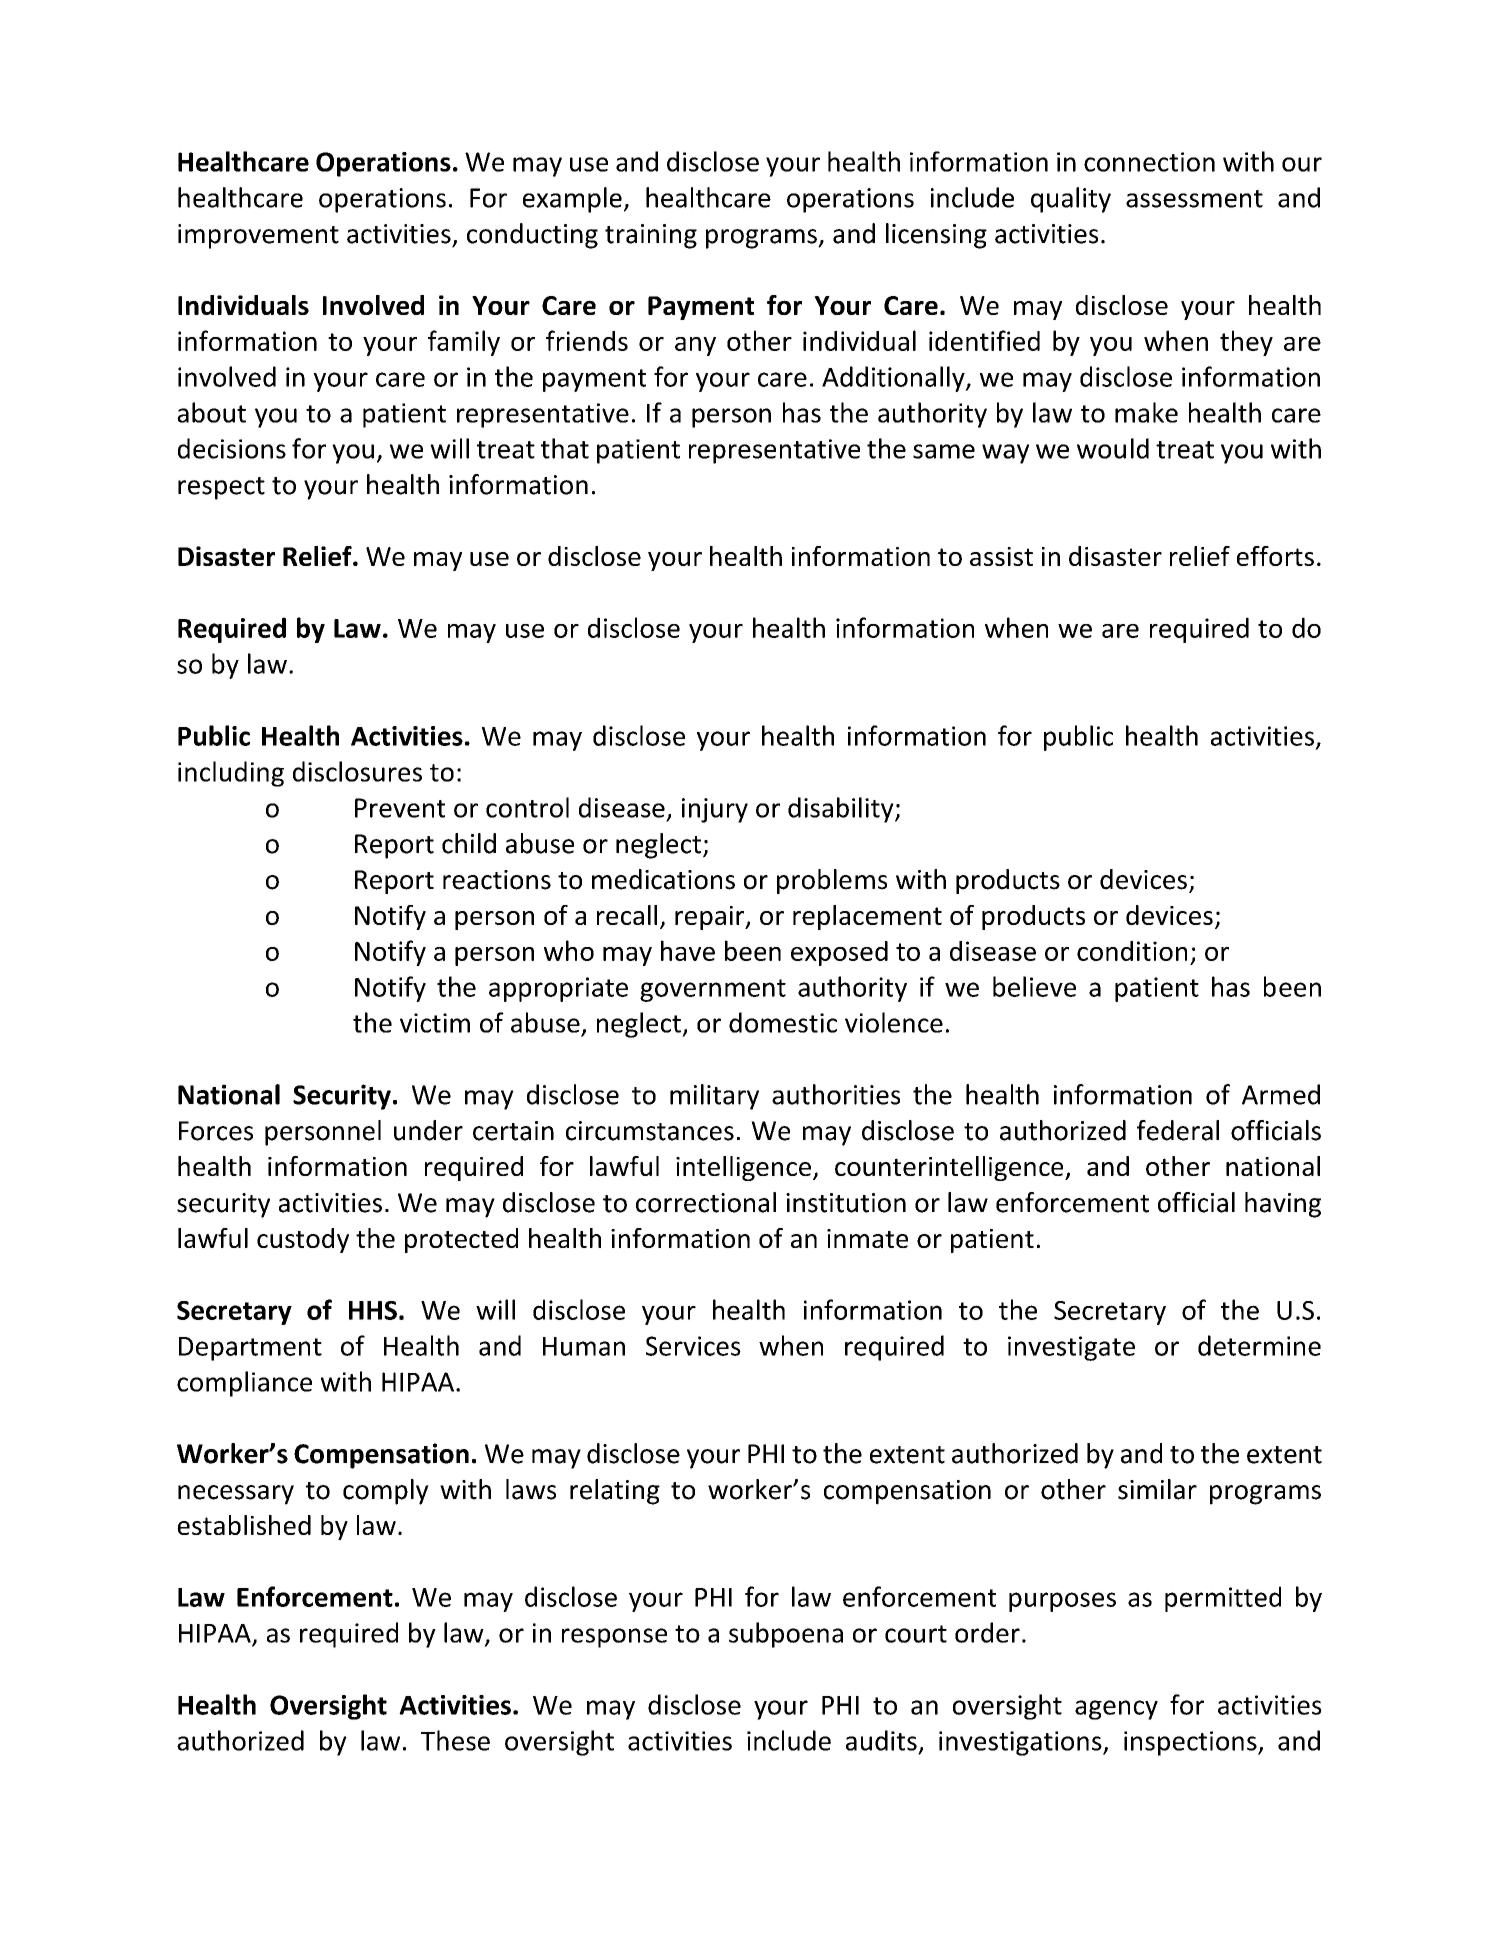  Describe the element at coordinates (688, 950) in the screenshot. I see `have` at that location.
